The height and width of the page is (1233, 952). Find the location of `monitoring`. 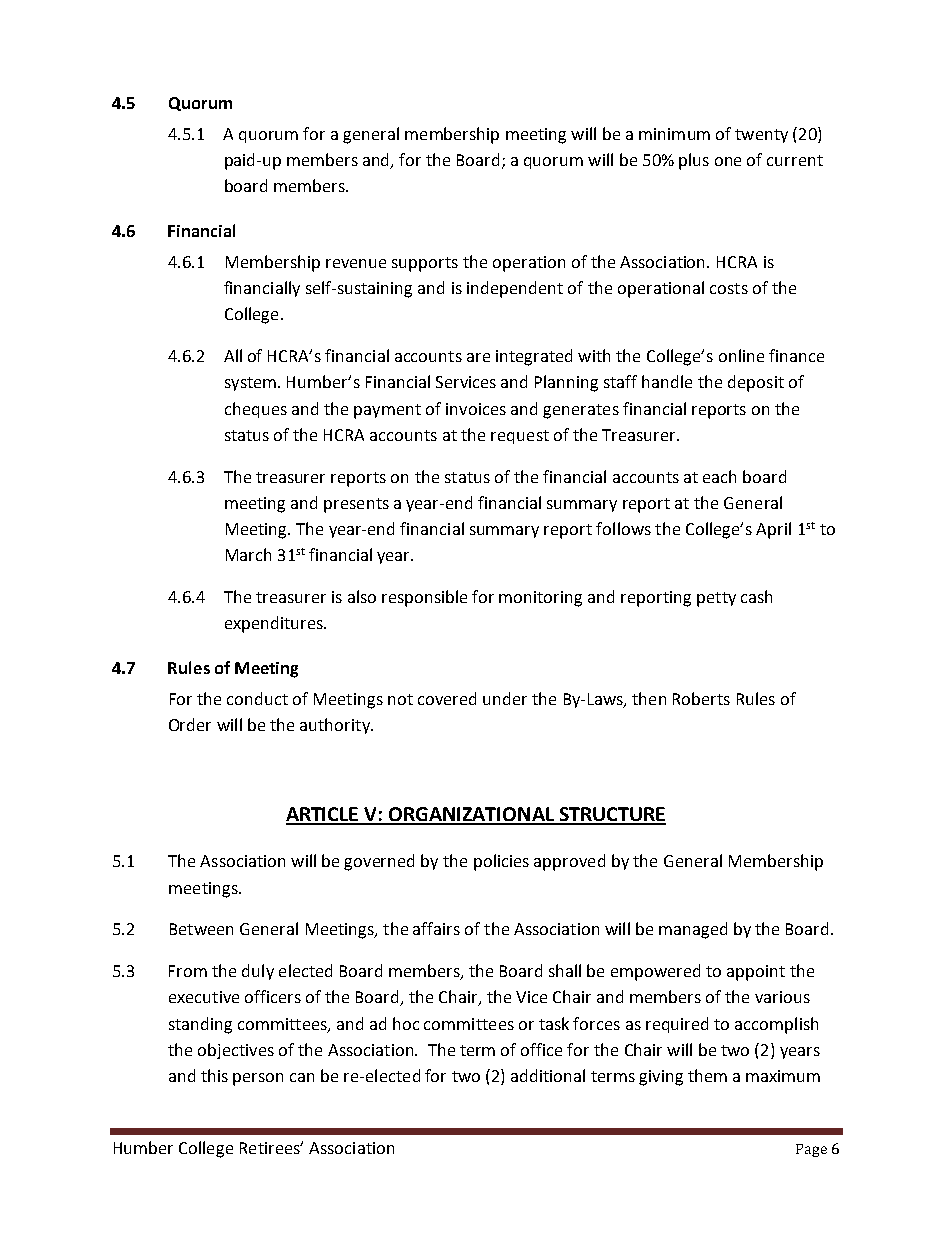

monitoring is located at coordinates (540, 599).
